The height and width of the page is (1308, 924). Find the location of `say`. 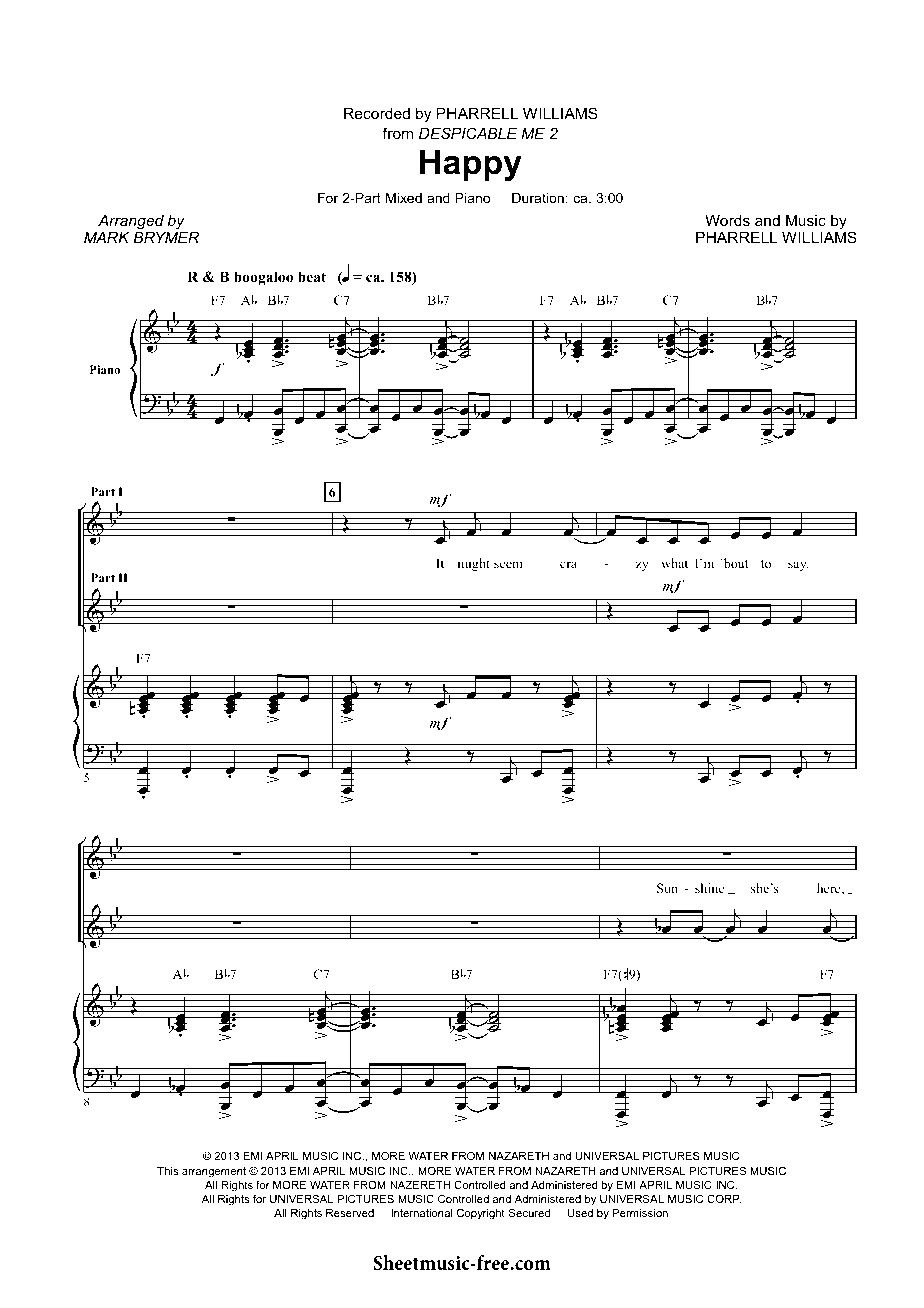

say is located at coordinates (798, 566).
